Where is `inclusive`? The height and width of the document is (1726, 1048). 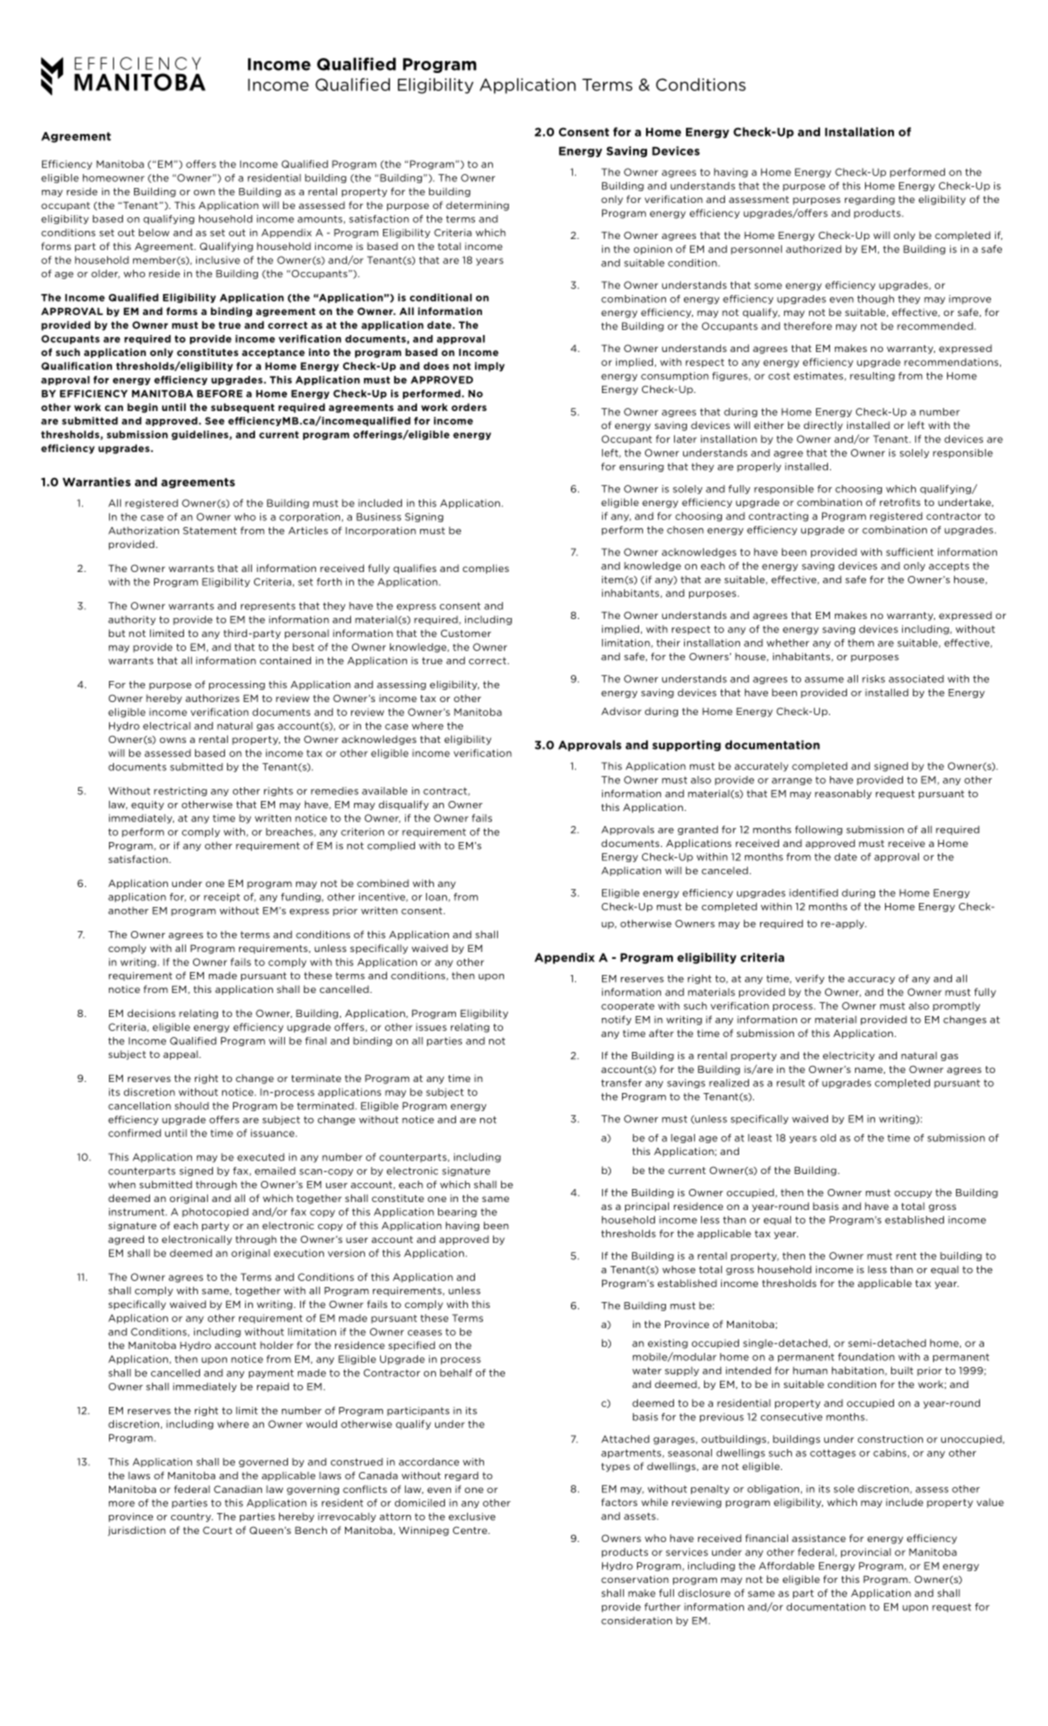
inclusive is located at coordinates (218, 260).
